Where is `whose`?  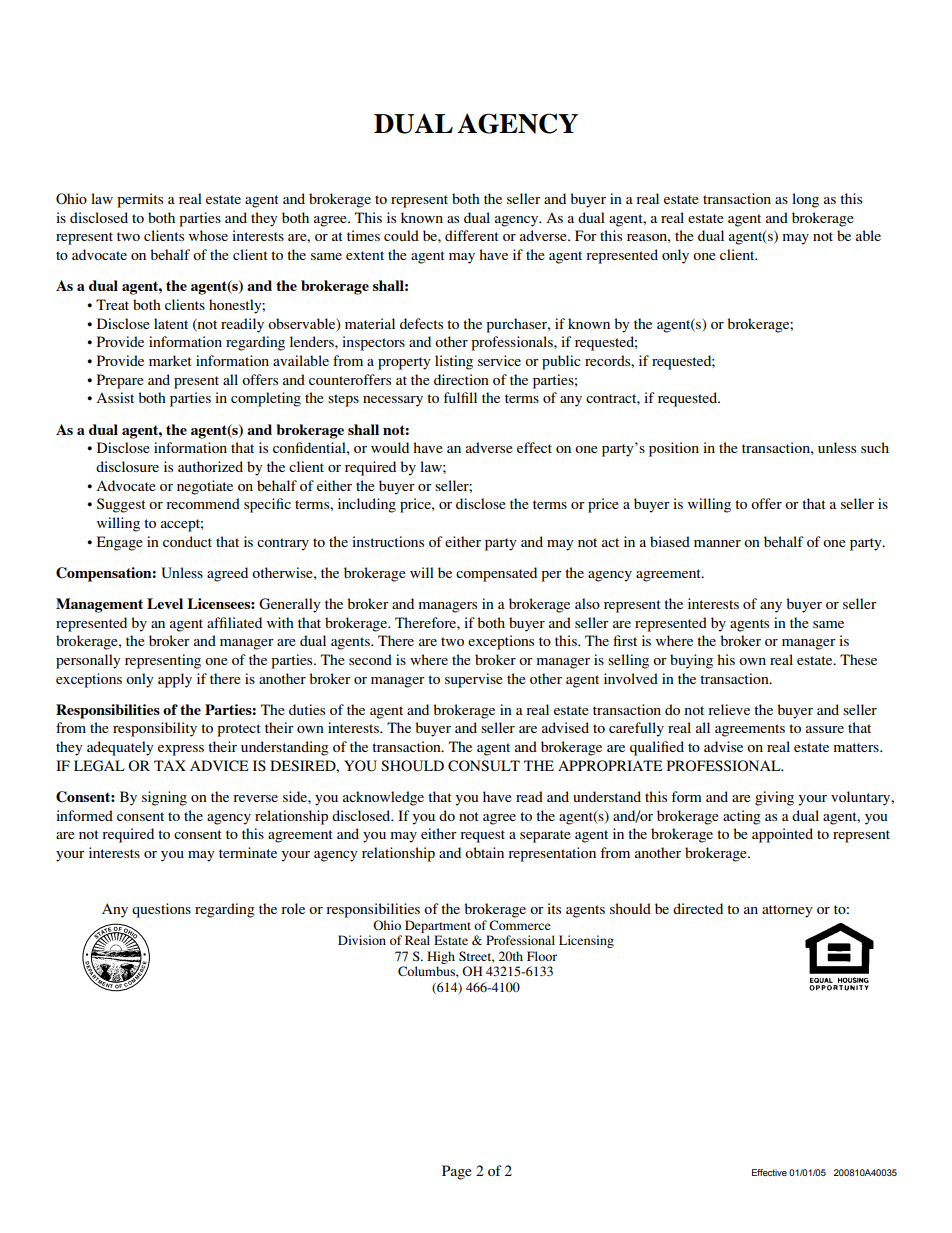 whose is located at coordinates (208, 235).
